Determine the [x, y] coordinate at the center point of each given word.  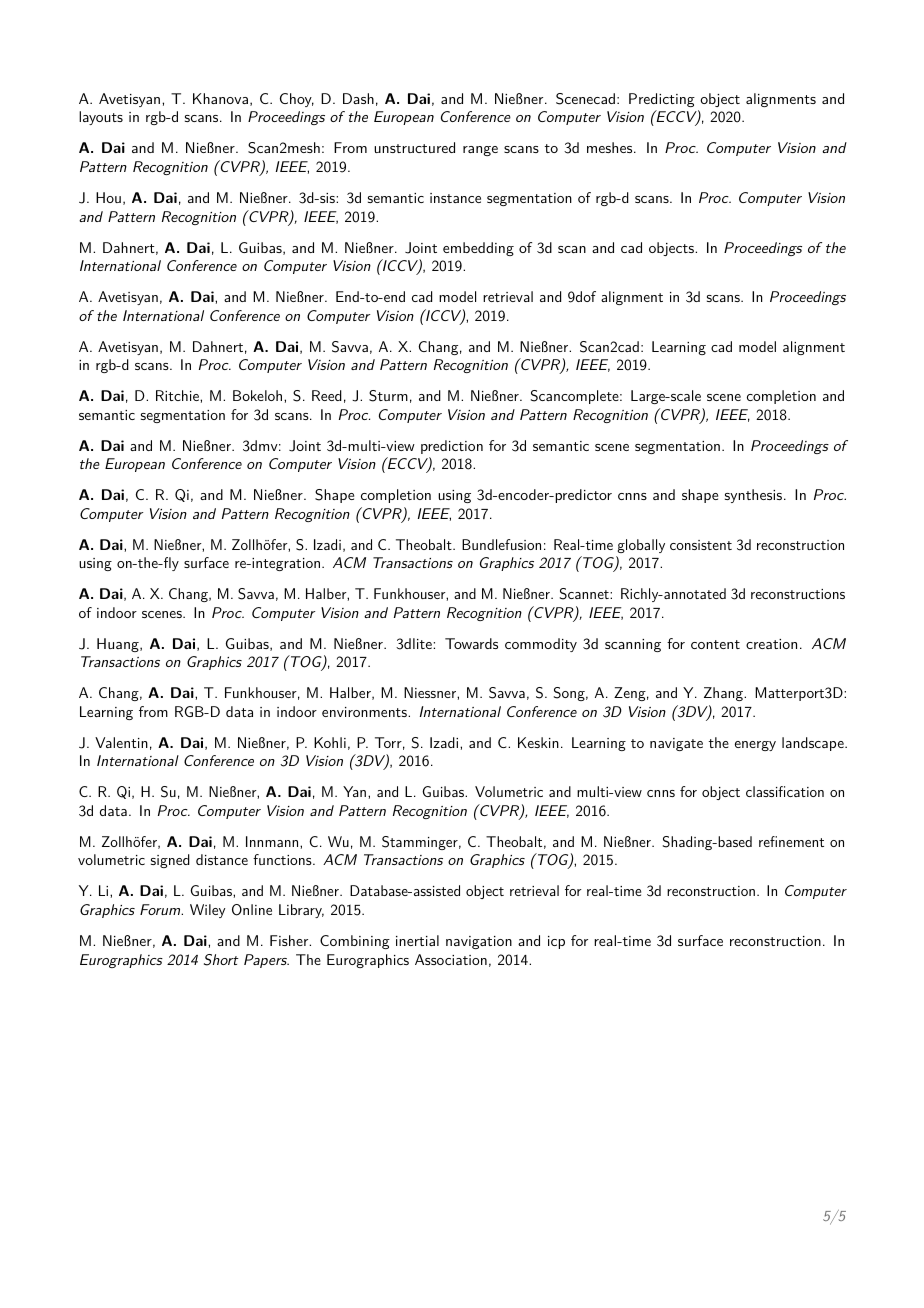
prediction [452, 447]
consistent [701, 545]
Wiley [207, 911]
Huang [119, 645]
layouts [101, 118]
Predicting [662, 100]
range [480, 151]
